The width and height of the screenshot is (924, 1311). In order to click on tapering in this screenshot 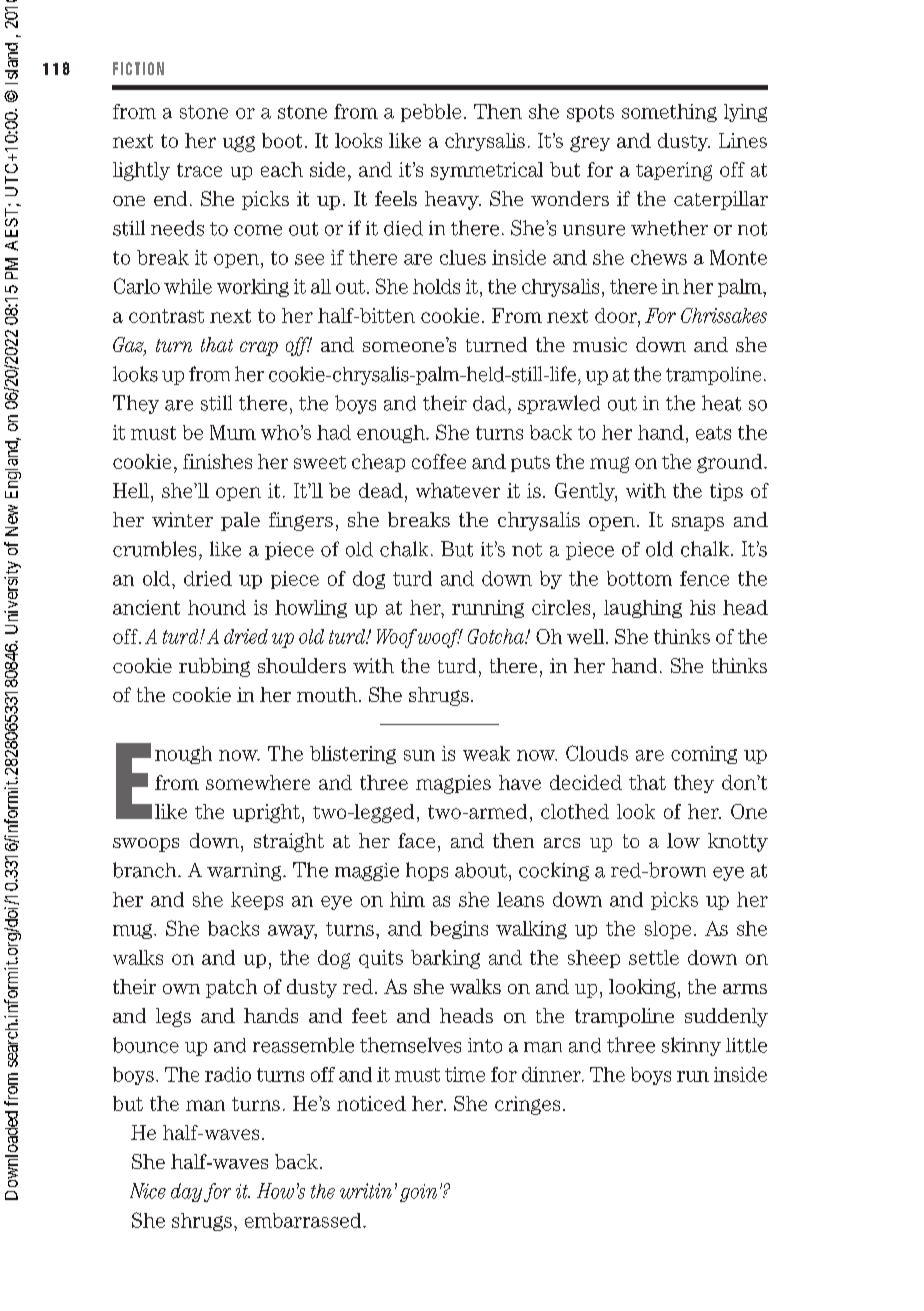, I will do `click(674, 171)`.
